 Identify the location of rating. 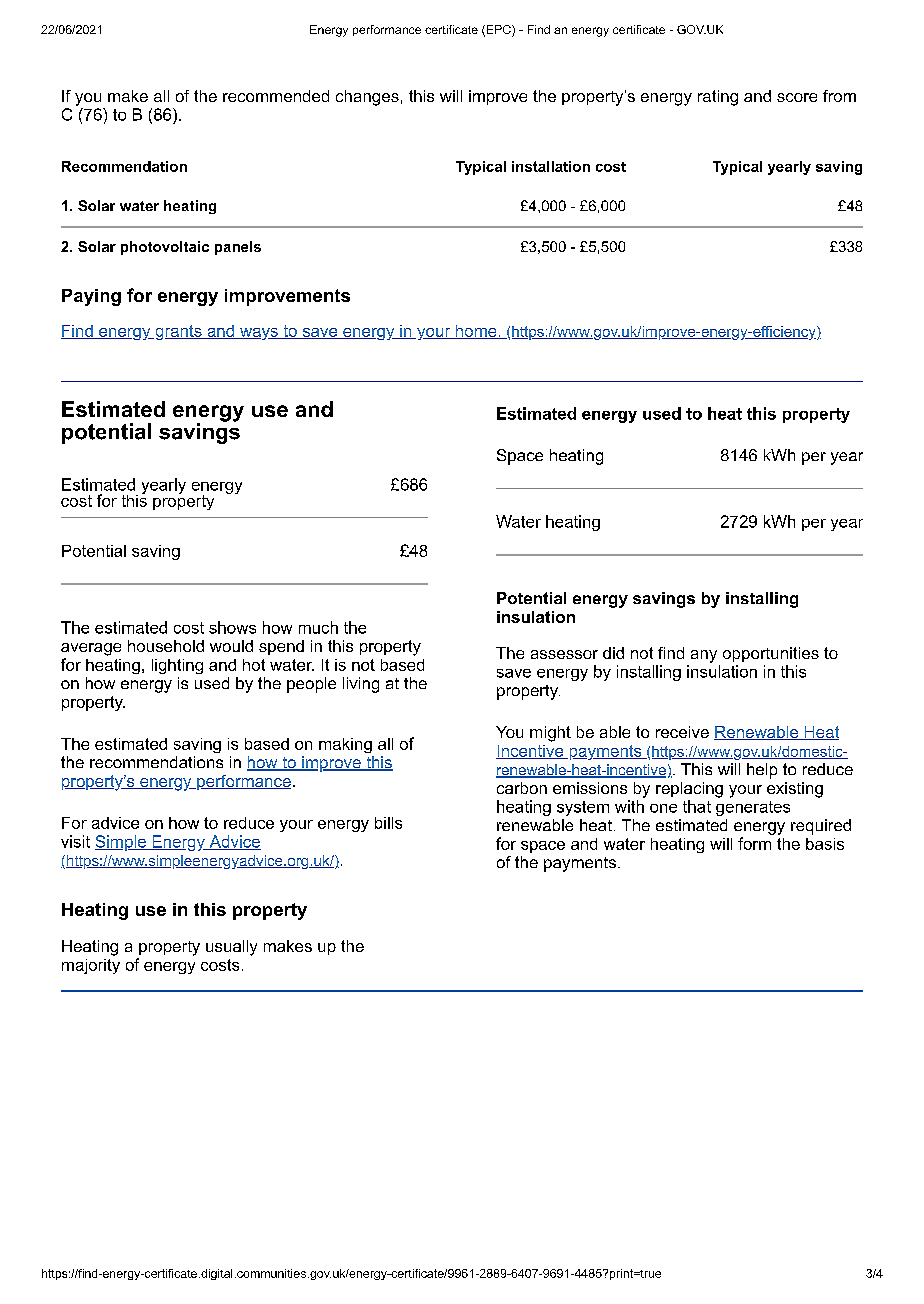
(718, 98).
